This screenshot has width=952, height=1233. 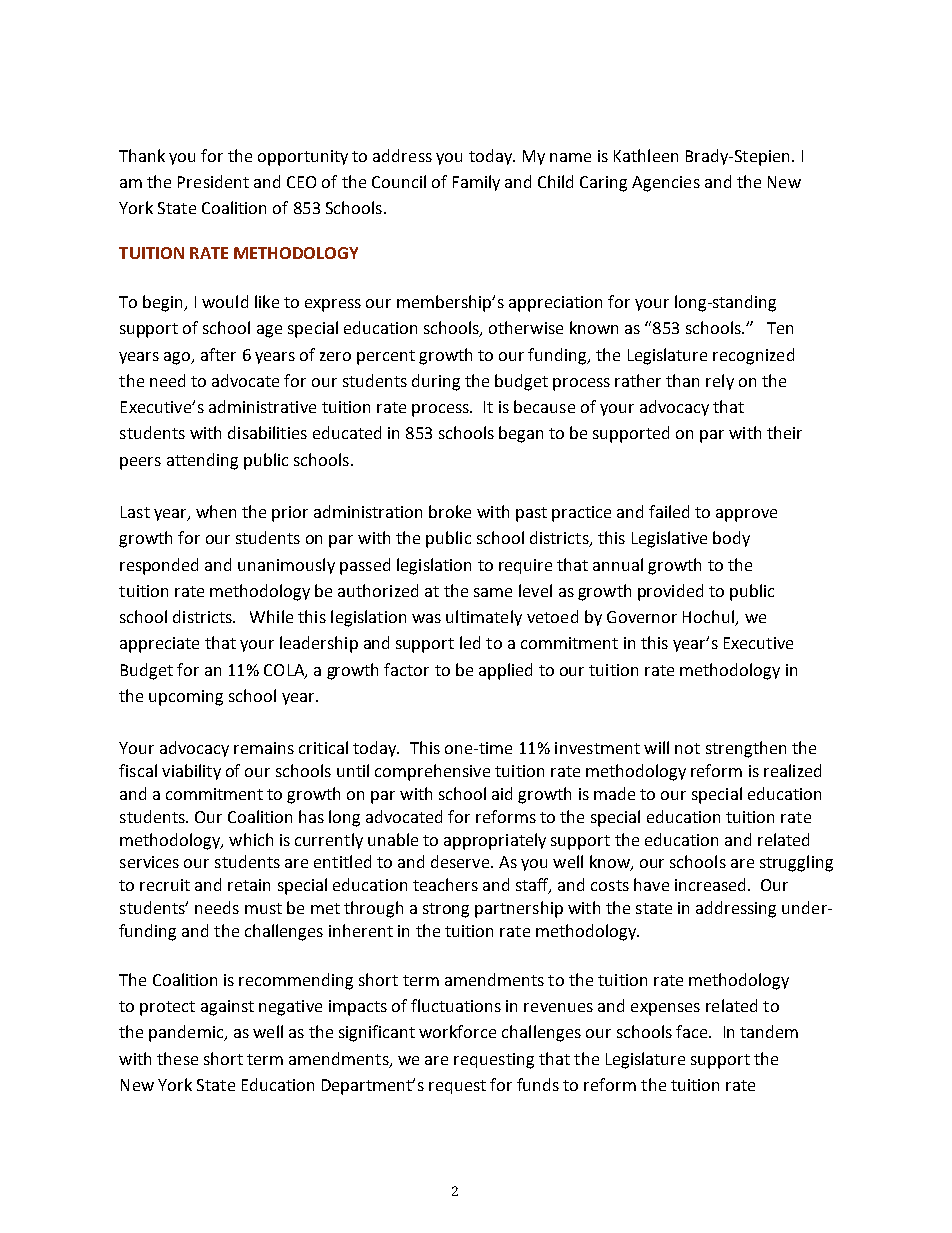 I want to click on increased, so click(x=710, y=884).
